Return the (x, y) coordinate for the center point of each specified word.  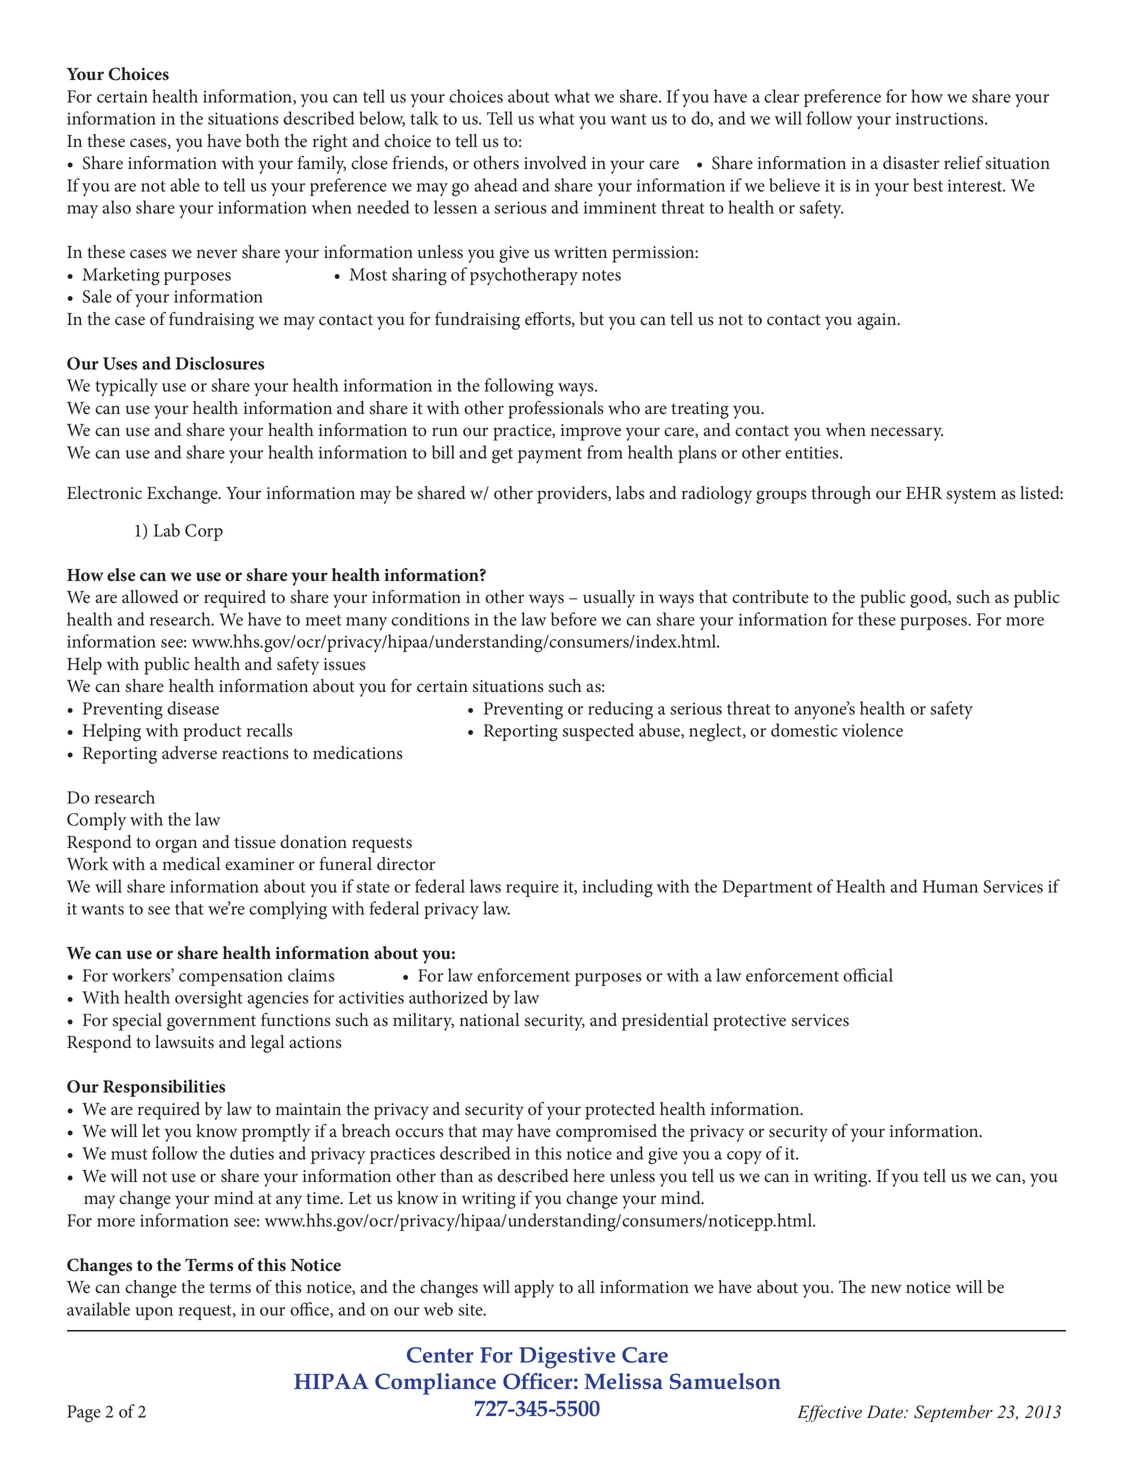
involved (555, 163)
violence (872, 730)
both (263, 141)
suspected (598, 732)
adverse (189, 753)
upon (154, 1313)
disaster (911, 163)
